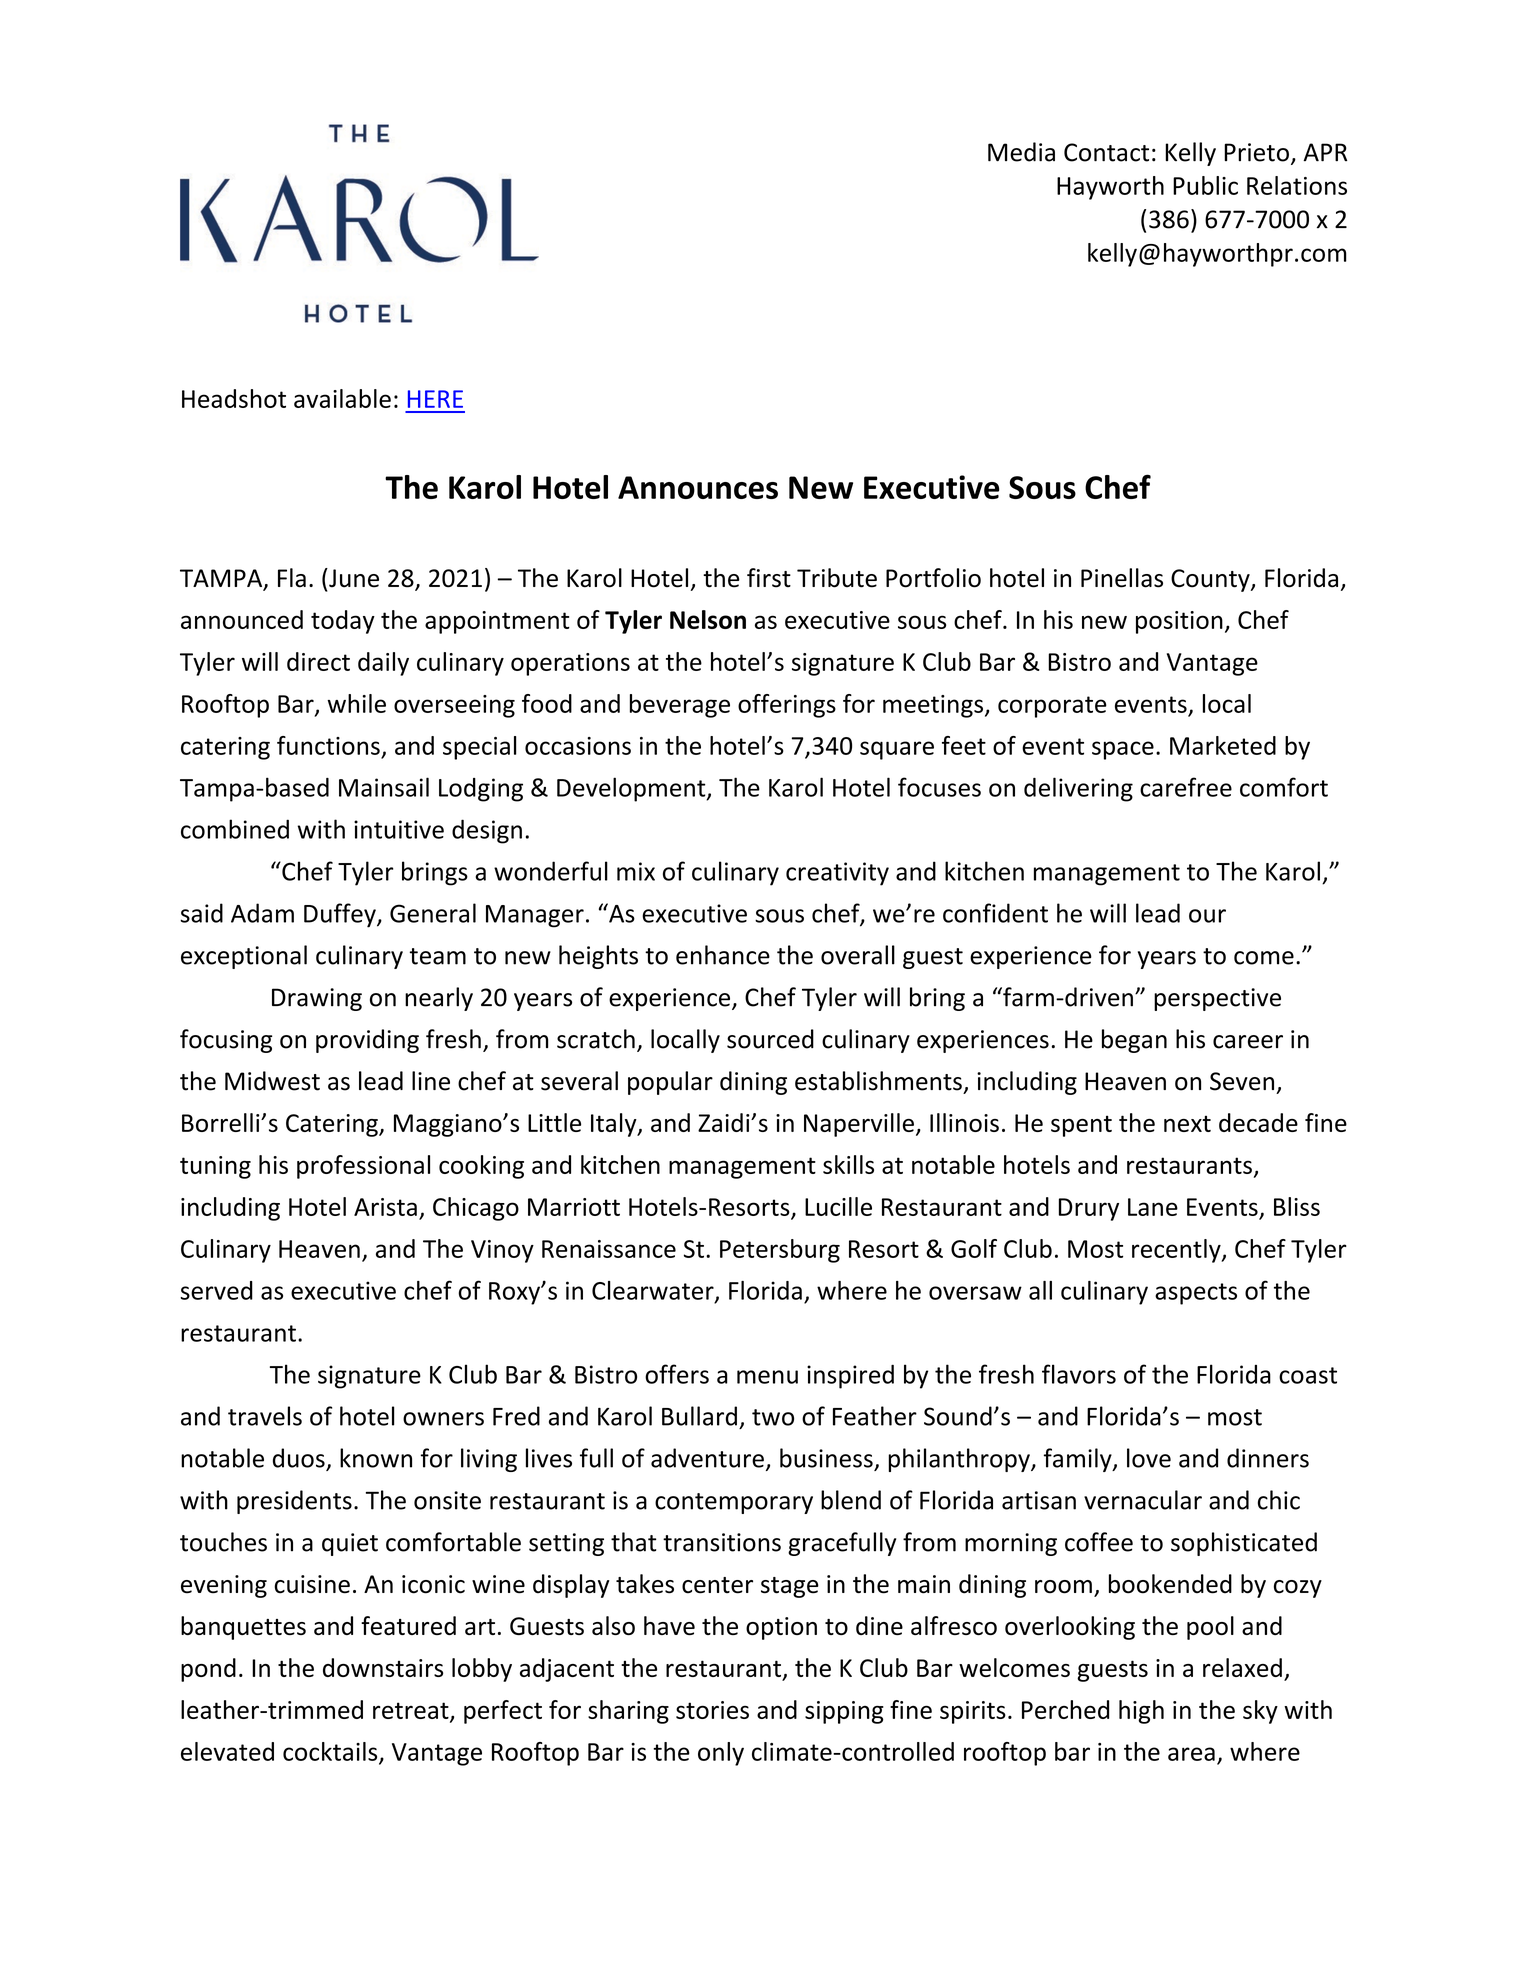 The width and height of the document is (1528, 1978). I want to click on while, so click(356, 703).
